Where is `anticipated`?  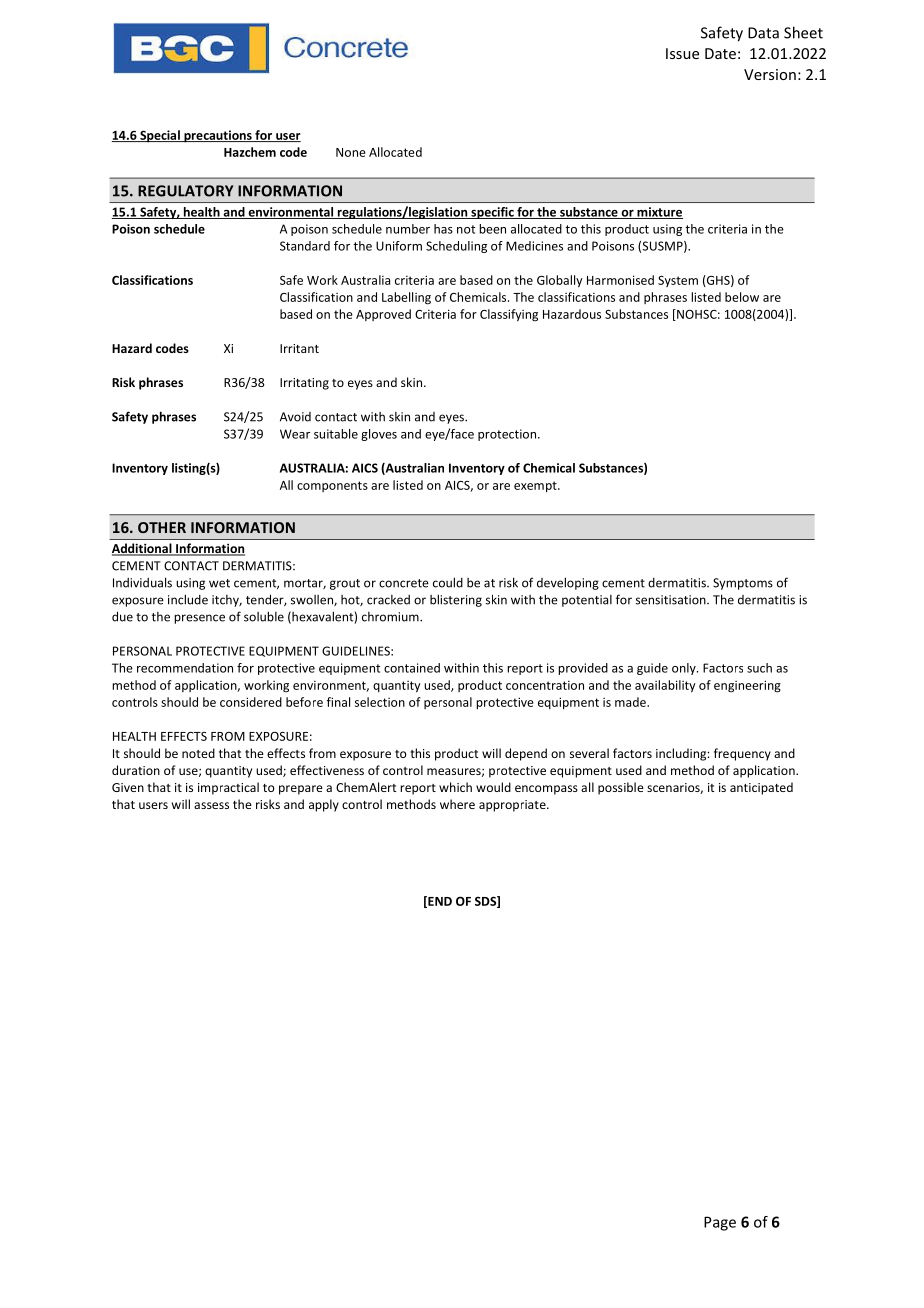 anticipated is located at coordinates (761, 788).
